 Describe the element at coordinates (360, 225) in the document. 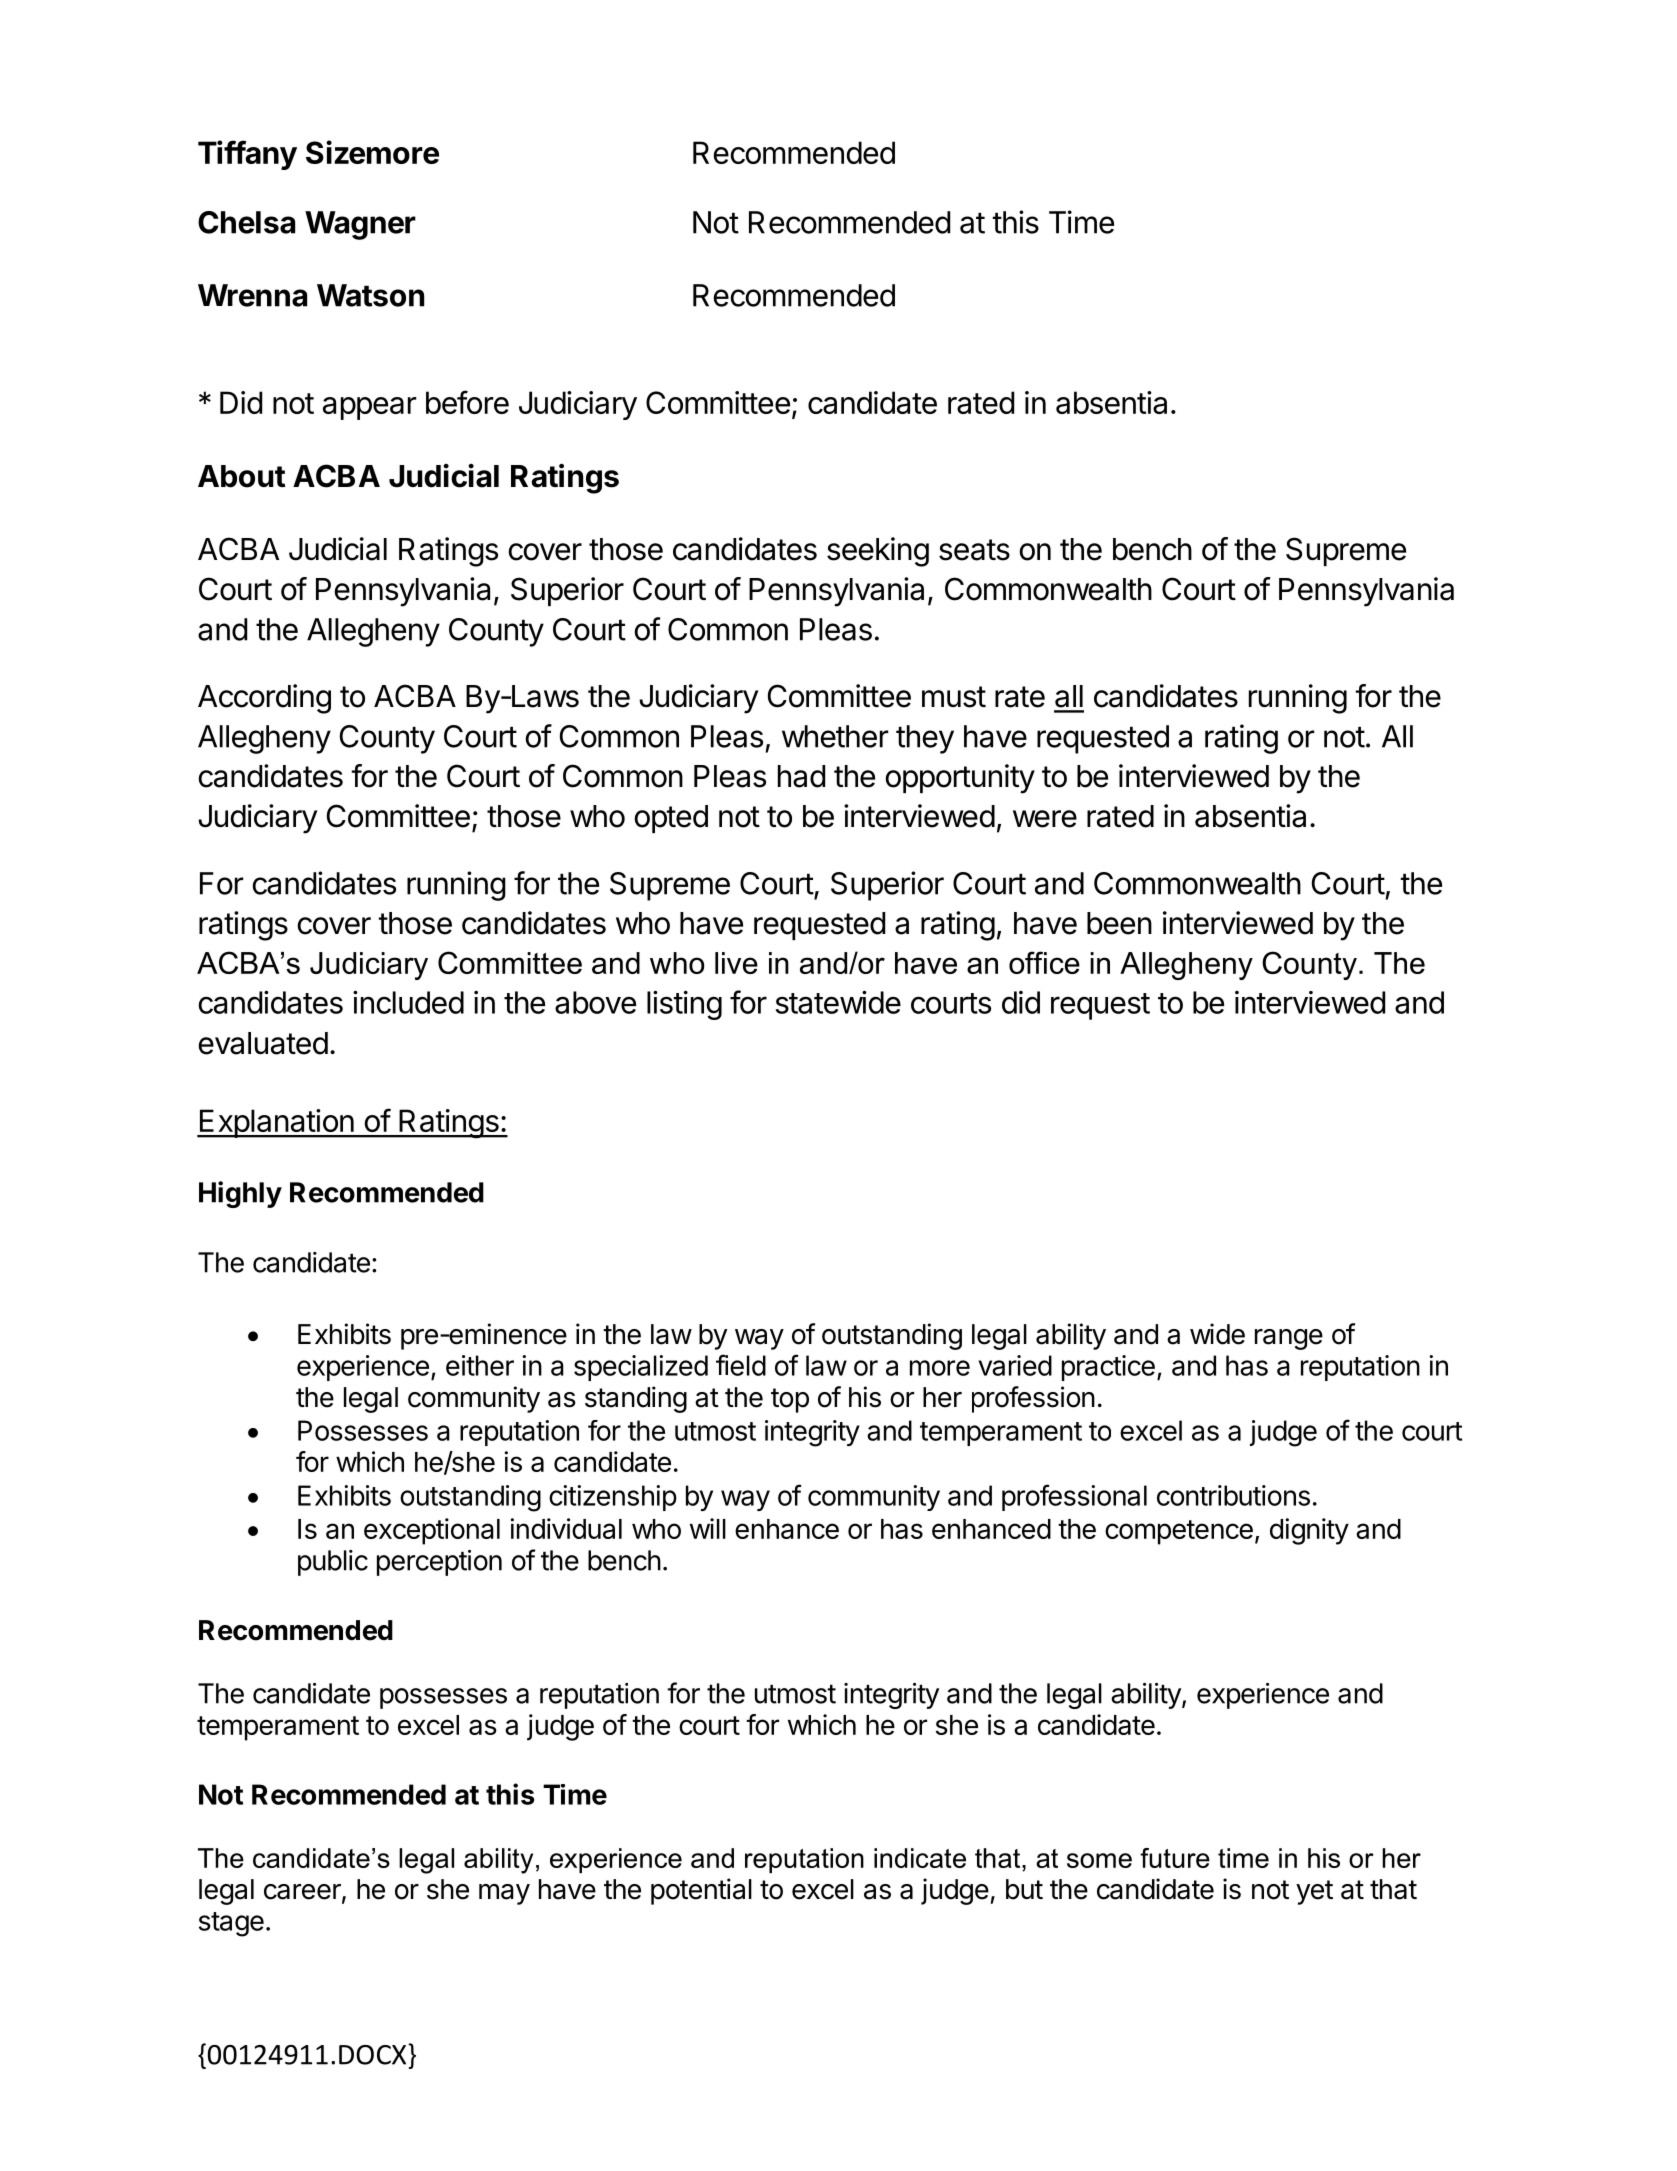

I see `Wagner` at that location.
